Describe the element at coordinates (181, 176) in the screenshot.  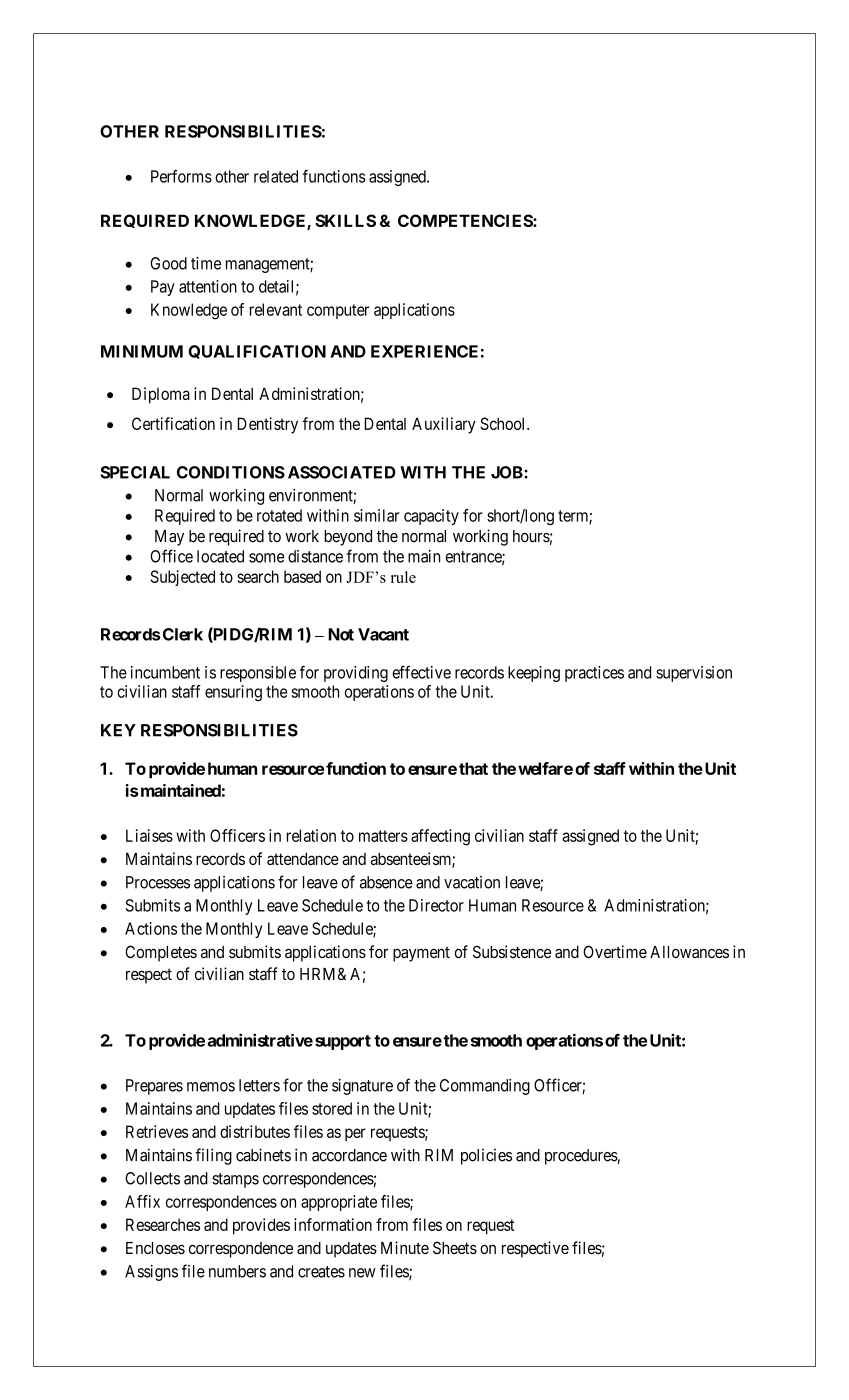
I see `Performs` at that location.
